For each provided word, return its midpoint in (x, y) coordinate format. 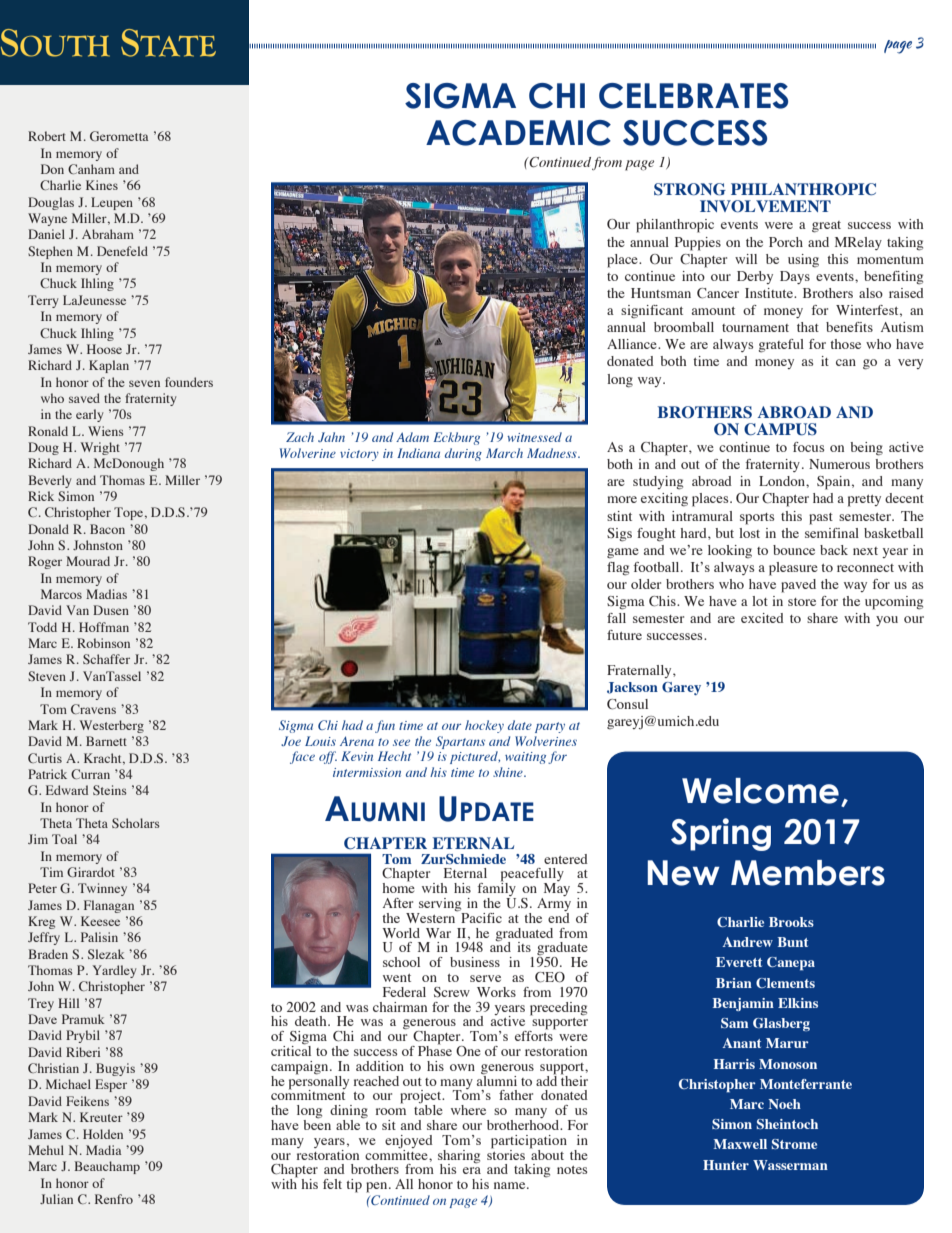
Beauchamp (107, 1167)
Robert (47, 136)
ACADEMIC (518, 133)
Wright (100, 448)
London (783, 481)
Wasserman (790, 1165)
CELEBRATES (693, 96)
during (463, 454)
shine (509, 772)
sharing (459, 1157)
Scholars (136, 823)
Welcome (760, 791)
